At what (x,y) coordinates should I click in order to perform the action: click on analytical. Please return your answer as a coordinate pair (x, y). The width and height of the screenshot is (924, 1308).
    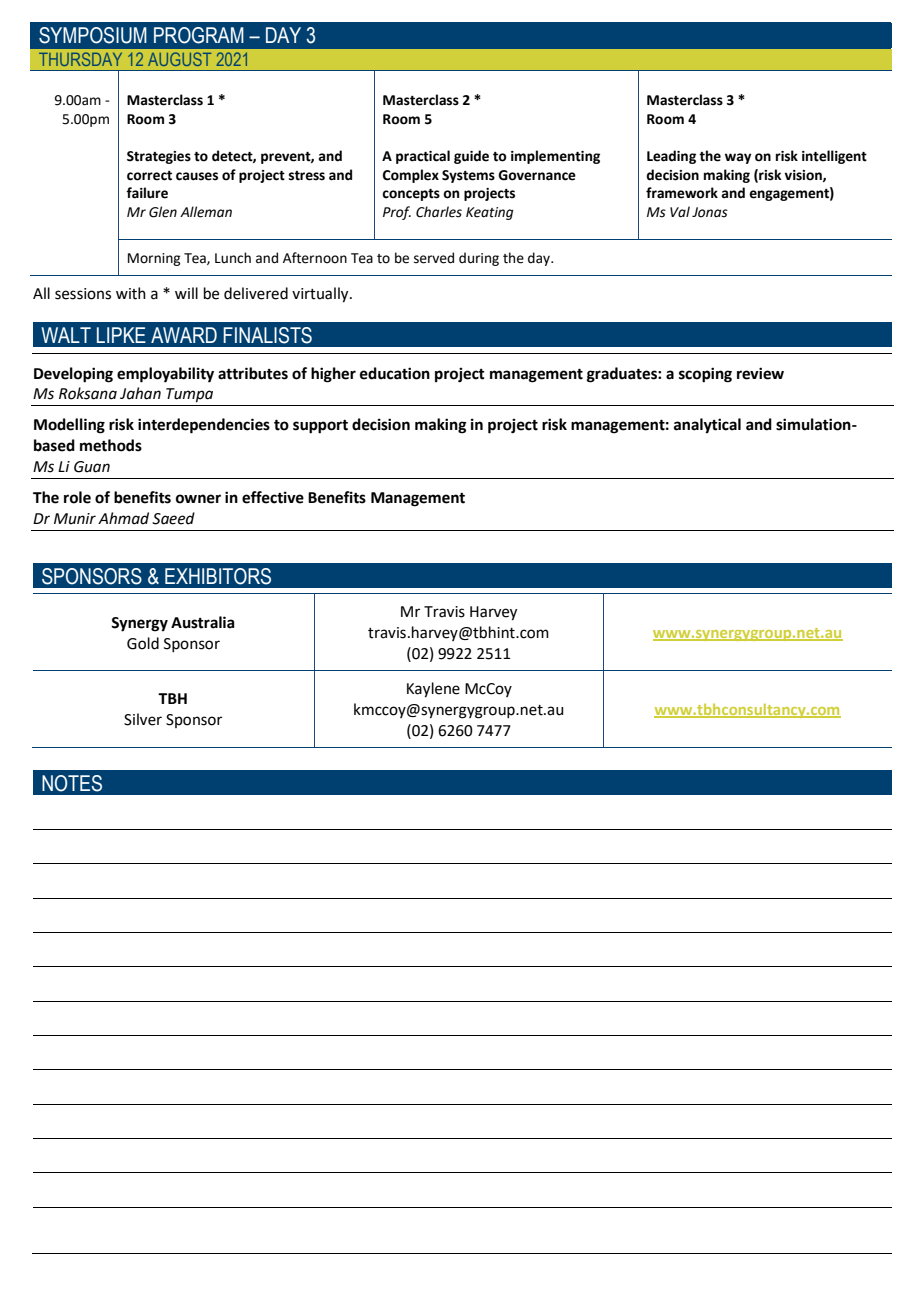
    Looking at the image, I should click on (707, 426).
